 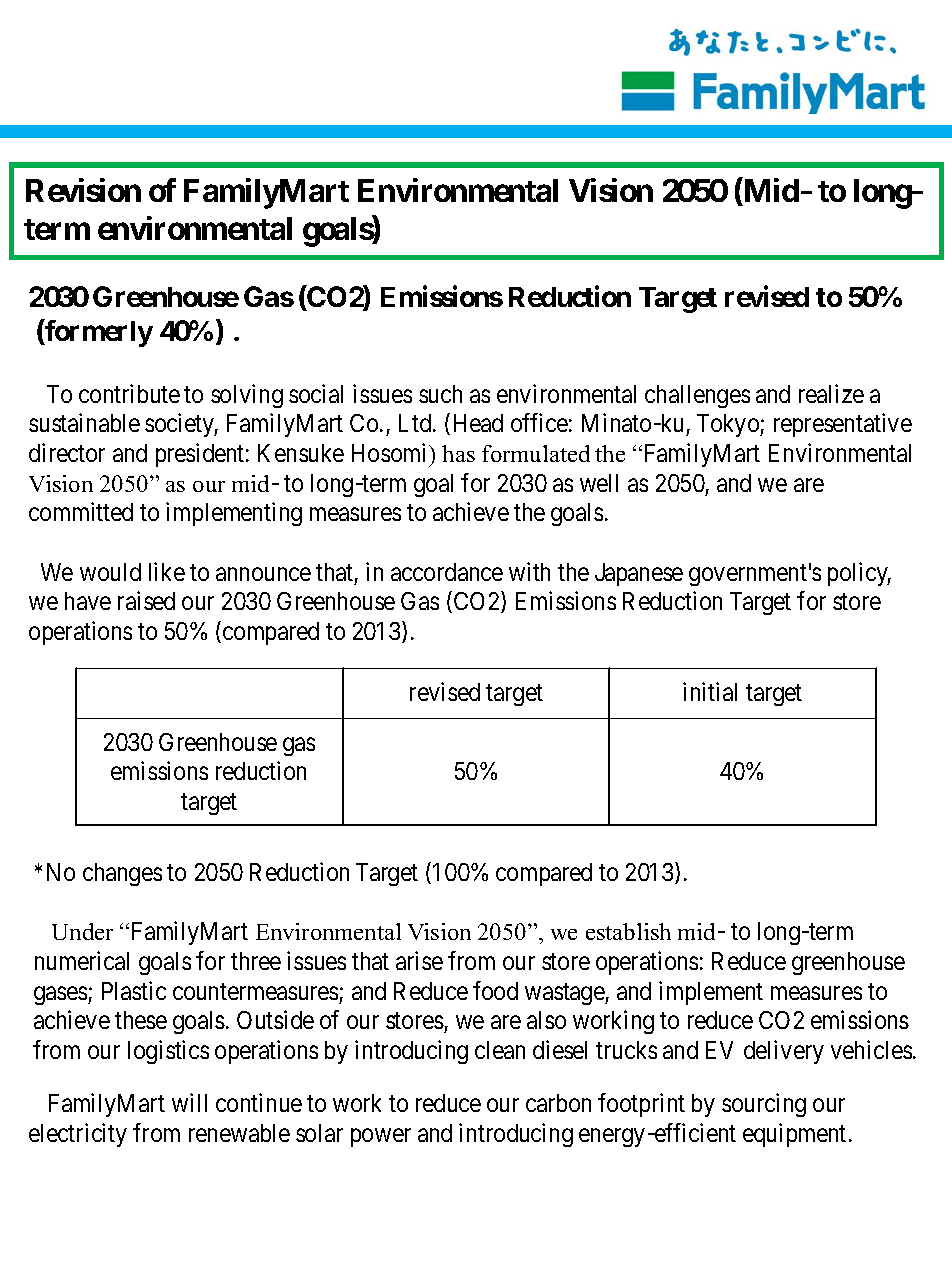 I want to click on policy, so click(x=859, y=574).
